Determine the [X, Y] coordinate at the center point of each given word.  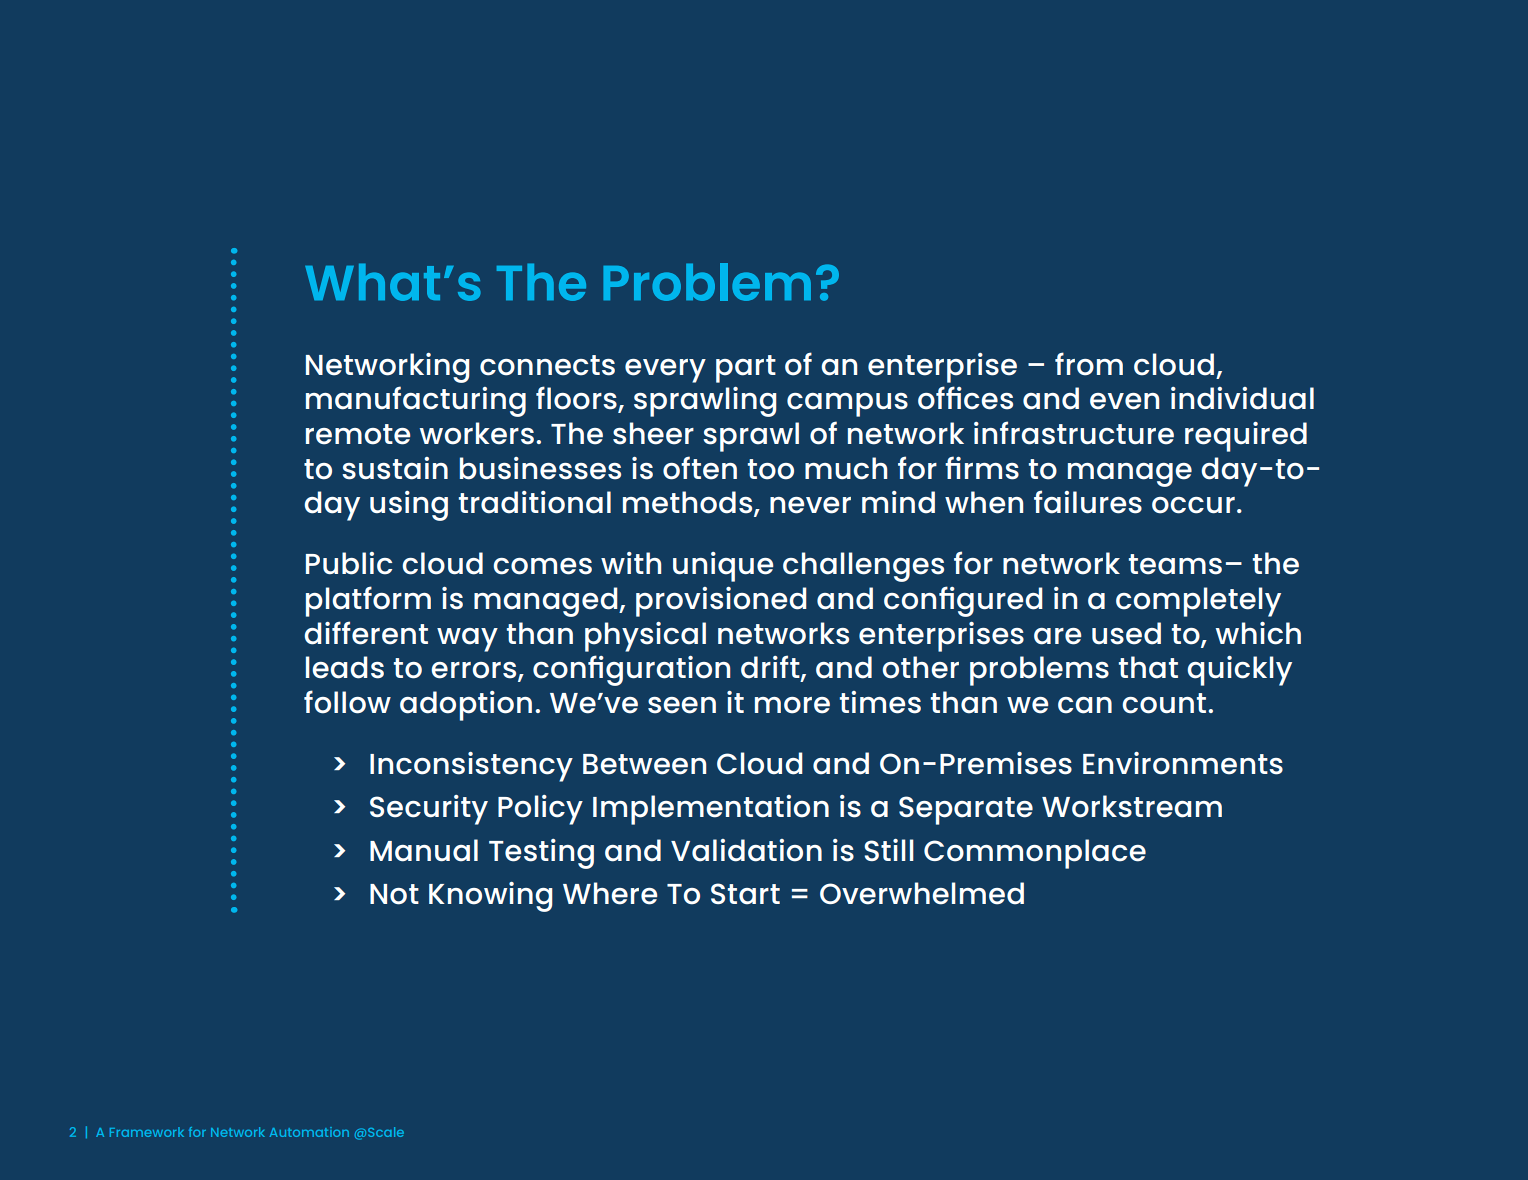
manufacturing [416, 401]
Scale [386, 1132]
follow [347, 702]
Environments [1183, 763]
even [1124, 401]
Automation [309, 1132]
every [665, 371]
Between [644, 764]
